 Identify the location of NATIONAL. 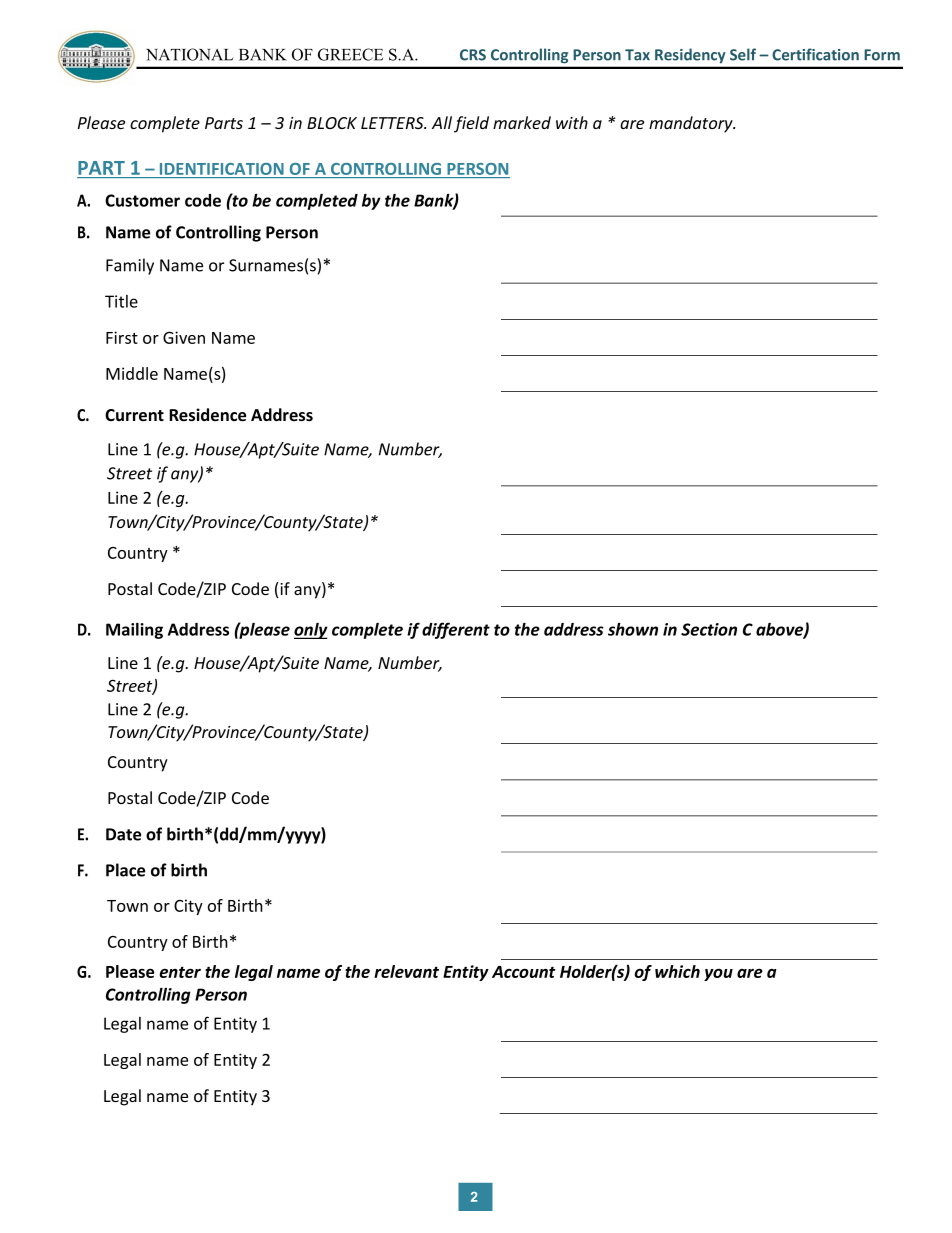
(190, 54).
